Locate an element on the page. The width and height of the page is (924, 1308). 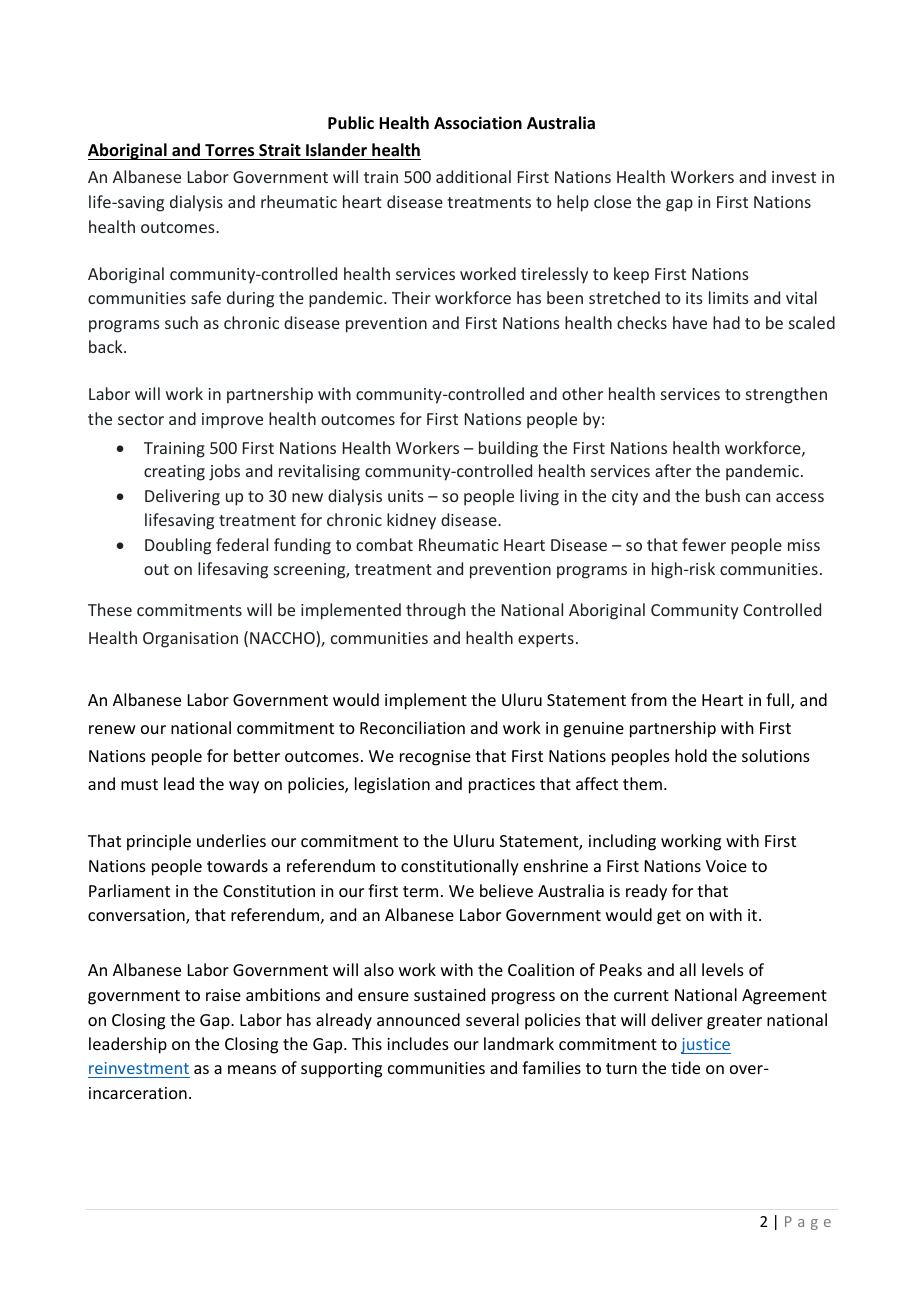
close is located at coordinates (612, 201).
